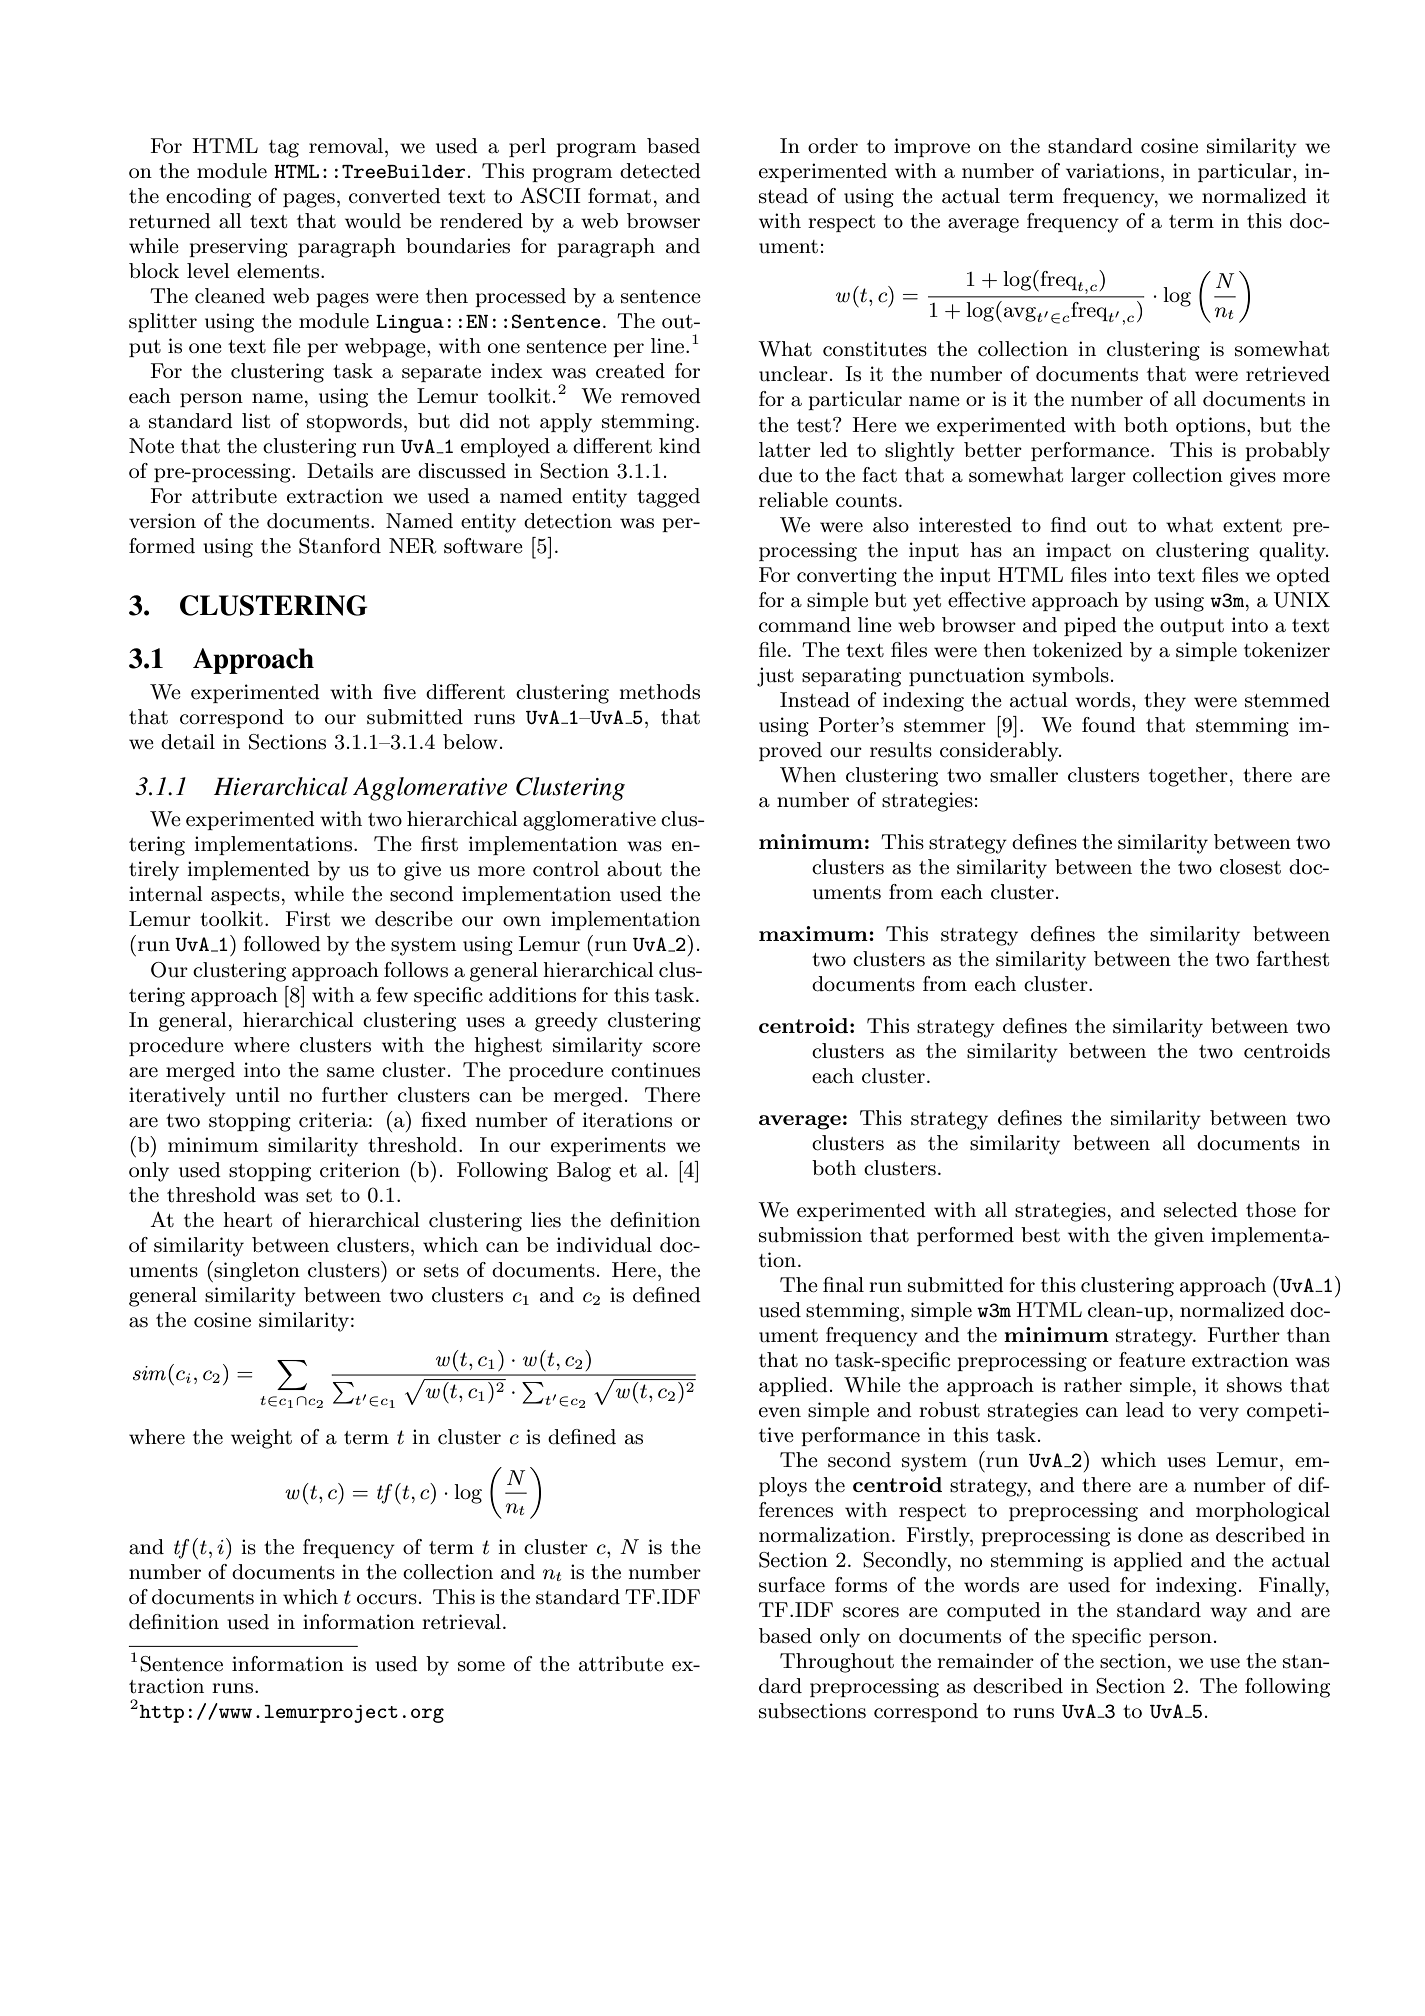 Image resolution: width=1425 pixels, height=2016 pixels. What do you see at coordinates (808, 775) in the screenshot?
I see `When` at bounding box center [808, 775].
